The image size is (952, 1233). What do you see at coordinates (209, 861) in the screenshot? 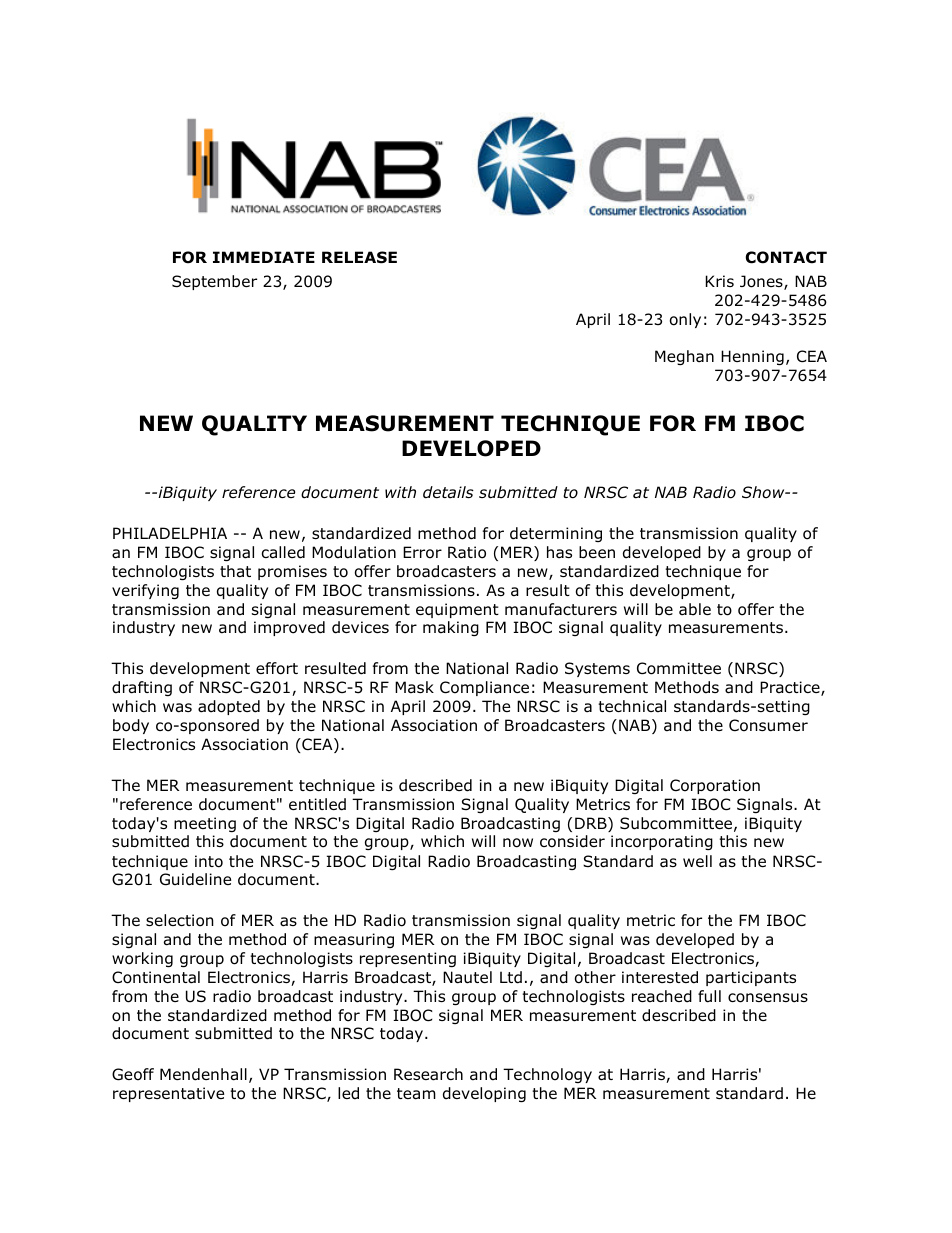
I see `into` at bounding box center [209, 861].
